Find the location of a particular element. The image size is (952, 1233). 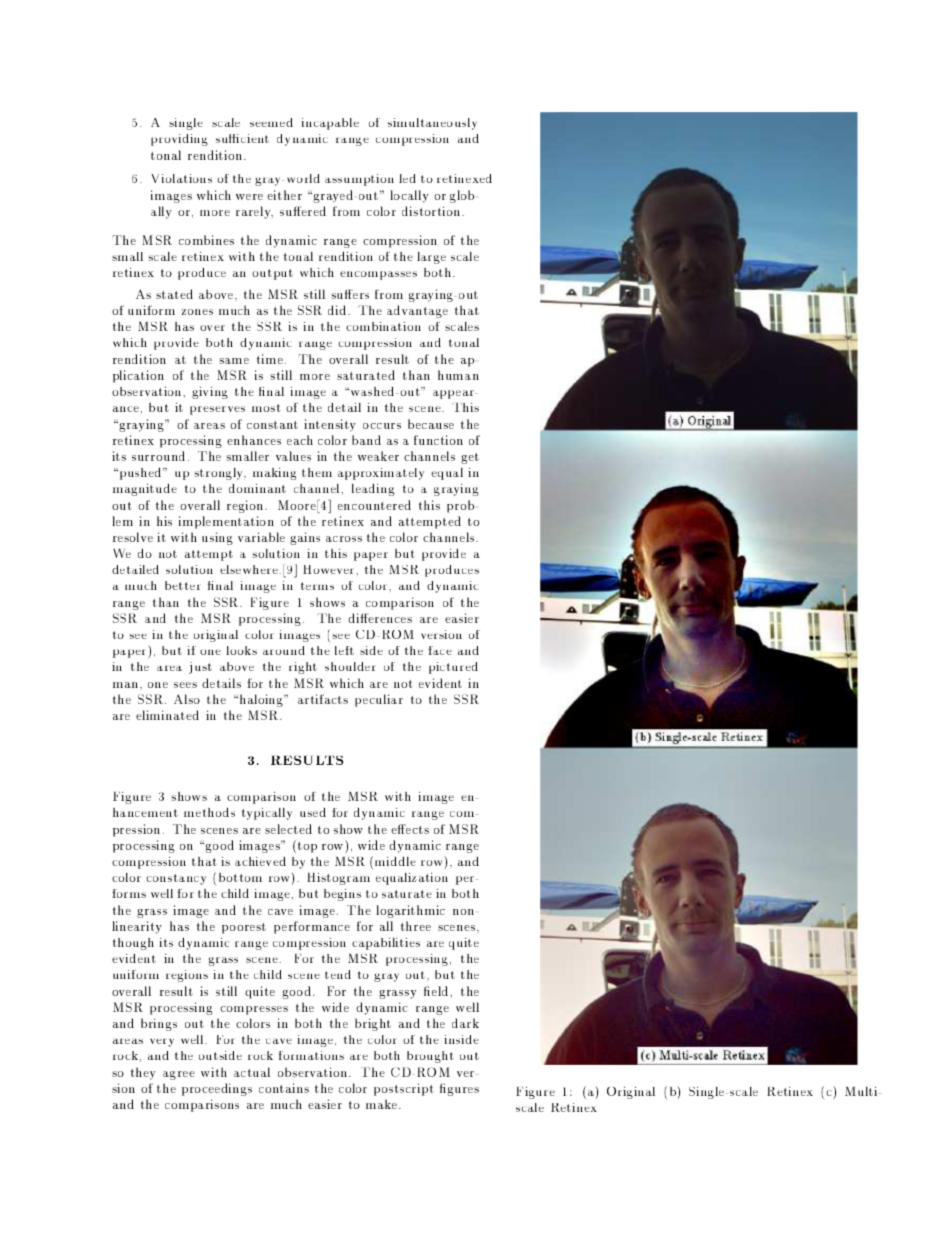

eliminated is located at coordinates (167, 715).
